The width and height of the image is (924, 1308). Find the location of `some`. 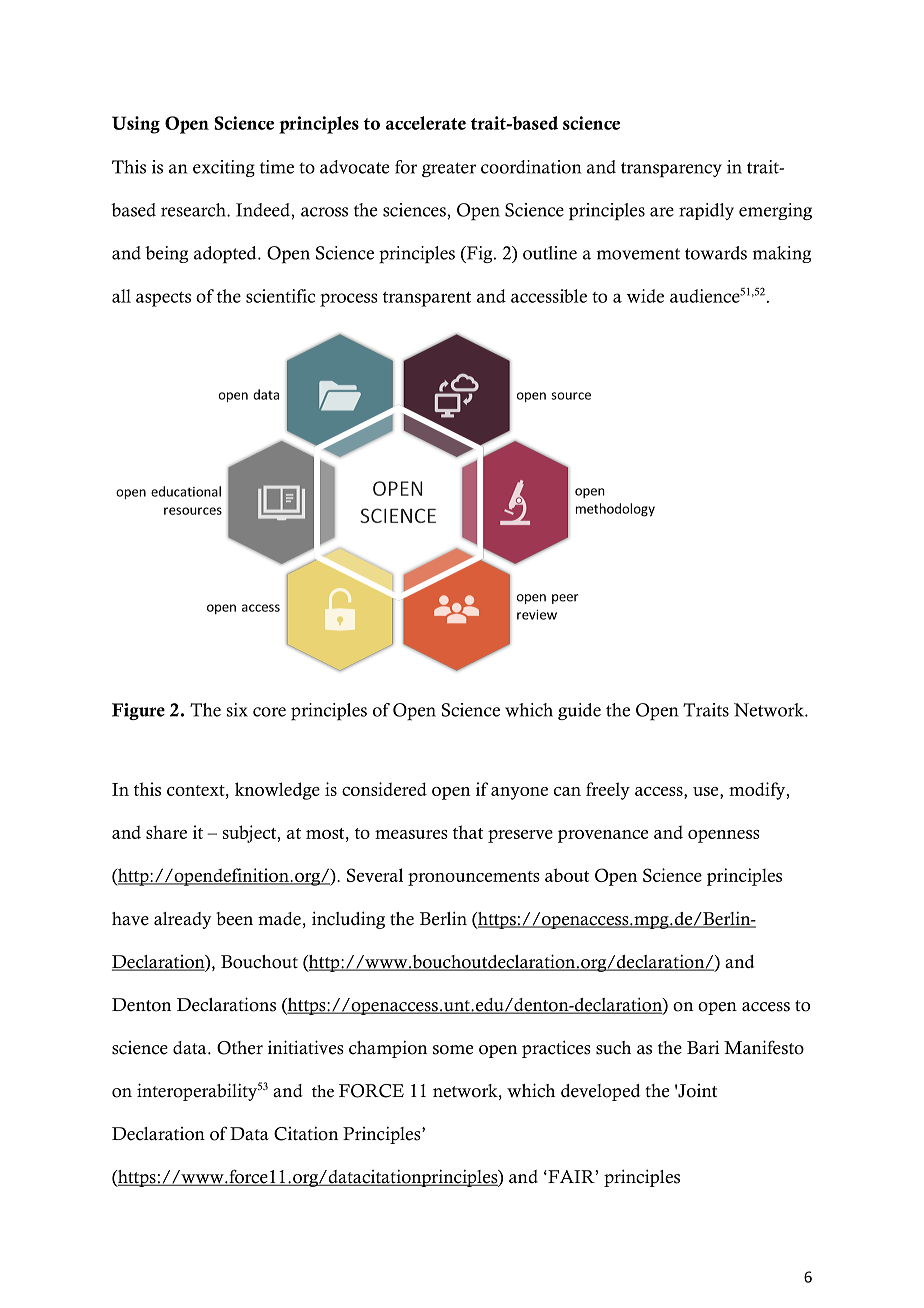

some is located at coordinates (453, 1050).
